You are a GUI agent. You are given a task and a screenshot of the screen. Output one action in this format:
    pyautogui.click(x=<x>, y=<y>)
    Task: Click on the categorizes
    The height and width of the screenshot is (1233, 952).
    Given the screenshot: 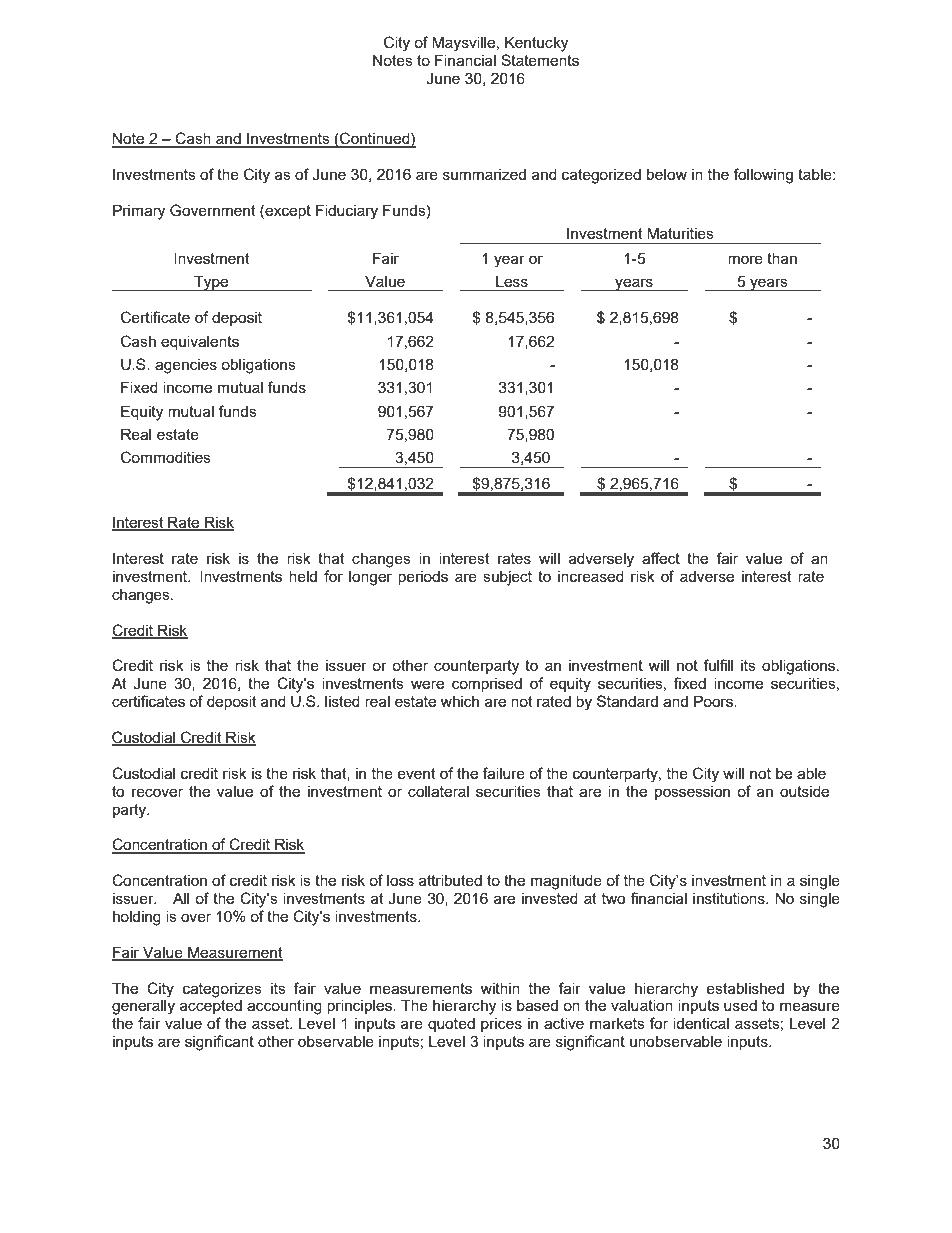 What is the action you would take?
    pyautogui.click(x=222, y=990)
